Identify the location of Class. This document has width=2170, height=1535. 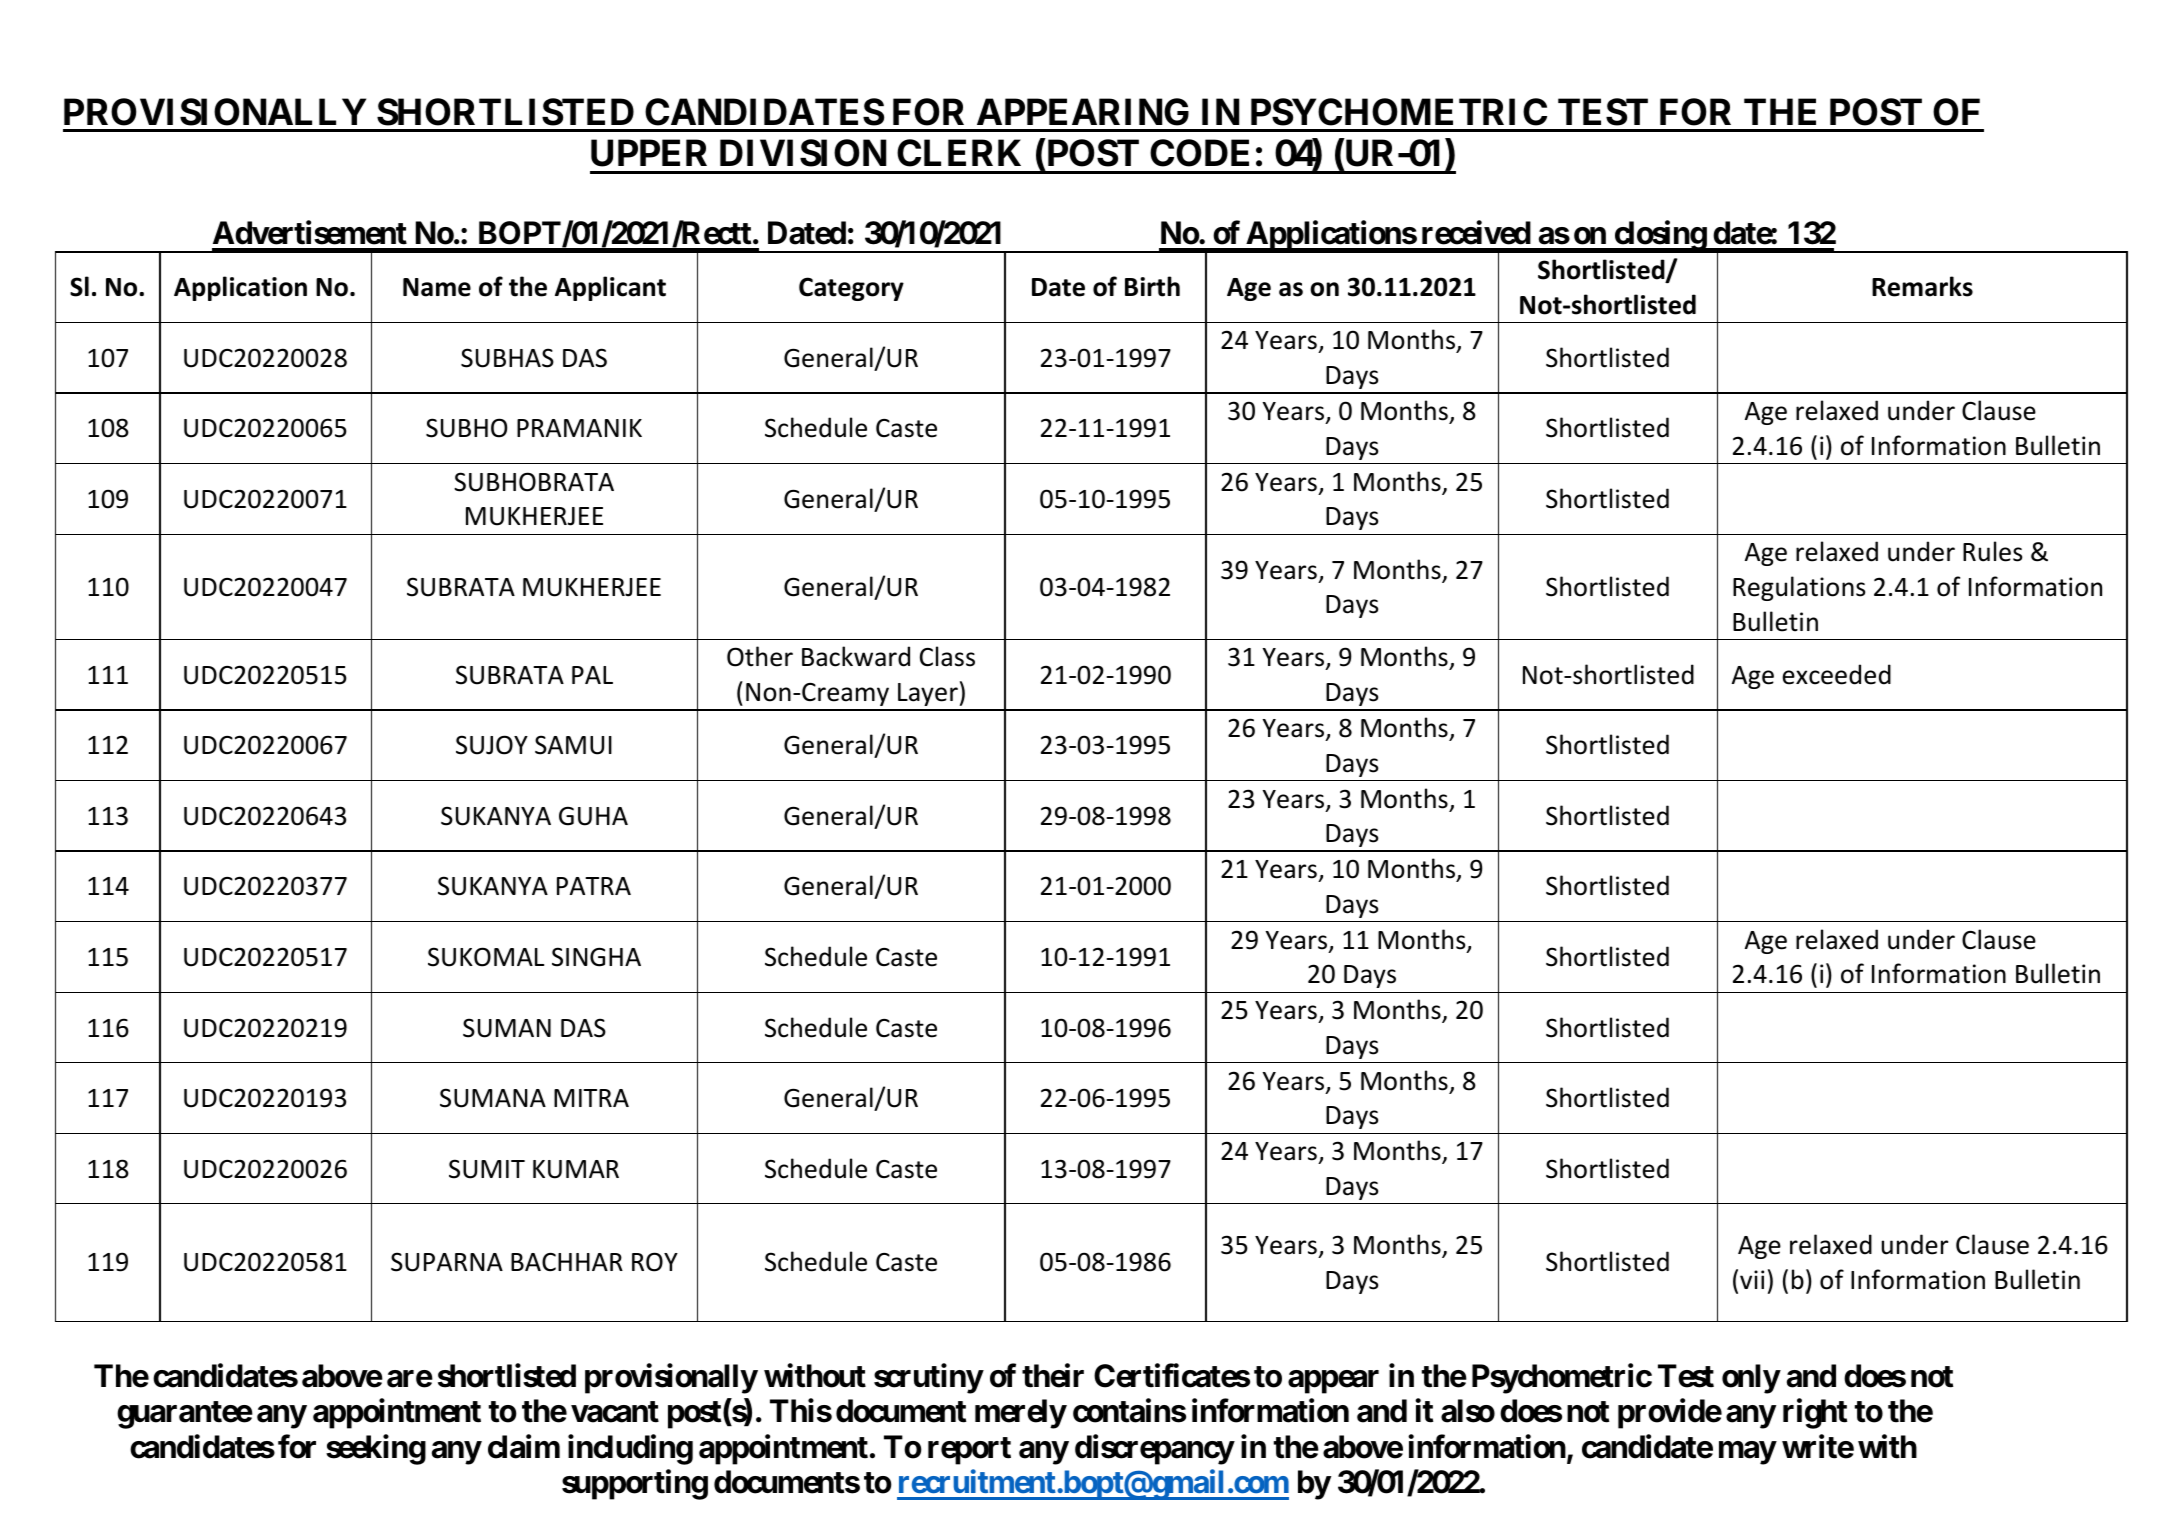
(947, 656).
